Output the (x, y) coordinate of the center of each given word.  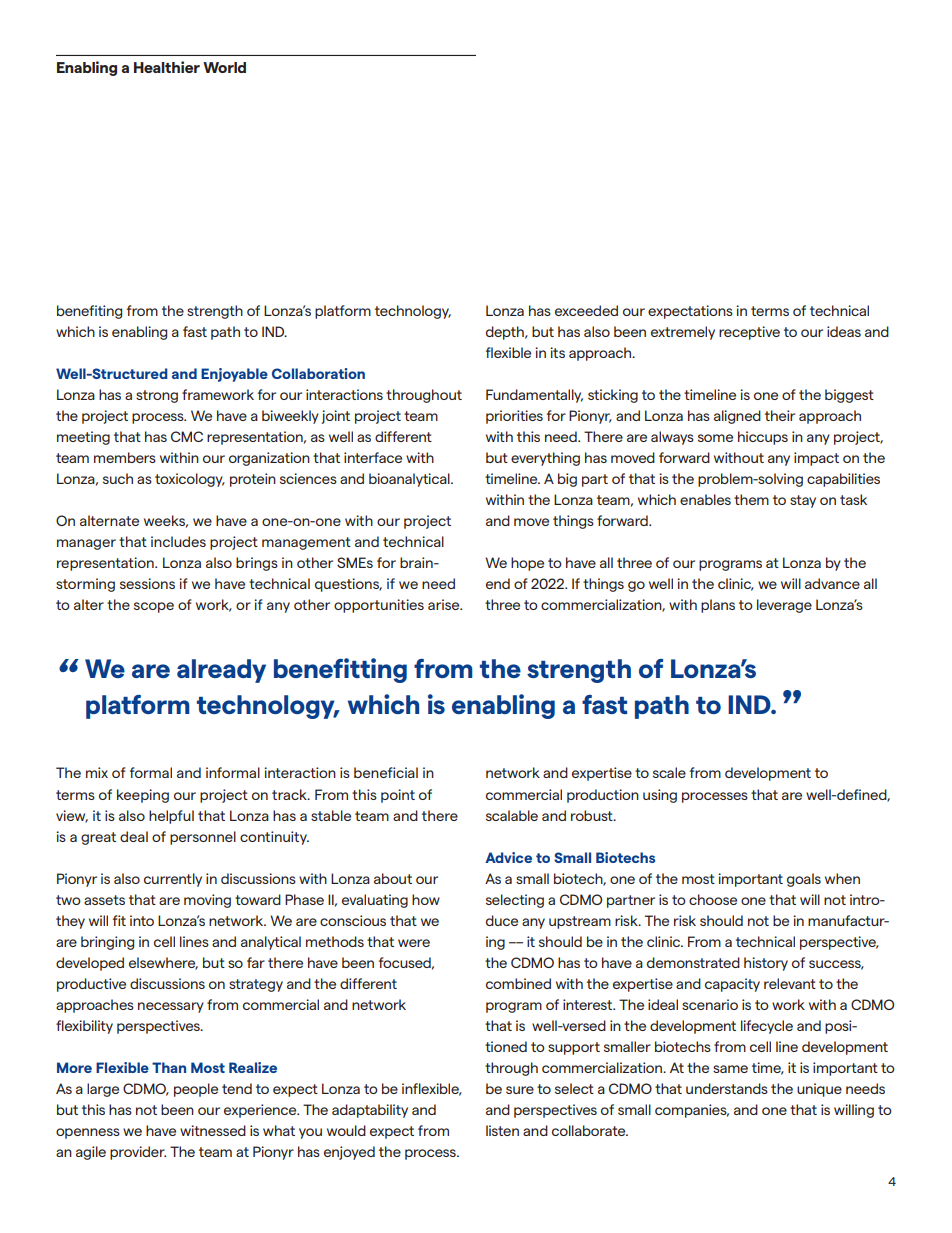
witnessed (213, 1130)
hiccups (763, 438)
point (398, 796)
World (224, 67)
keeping (143, 796)
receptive (749, 333)
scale (669, 772)
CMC (187, 436)
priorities (514, 417)
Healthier (167, 67)
